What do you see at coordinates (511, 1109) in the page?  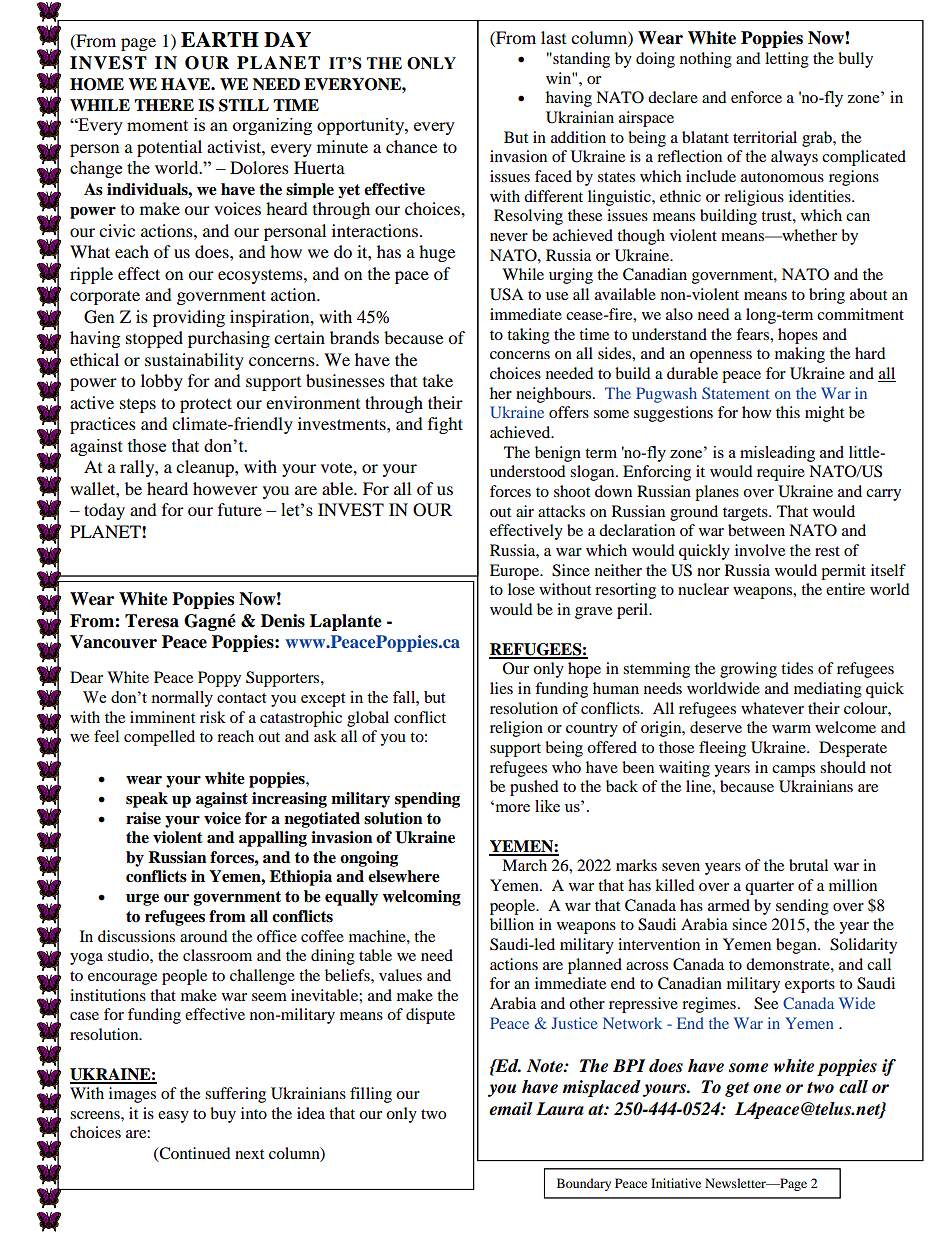 I see `email` at bounding box center [511, 1109].
